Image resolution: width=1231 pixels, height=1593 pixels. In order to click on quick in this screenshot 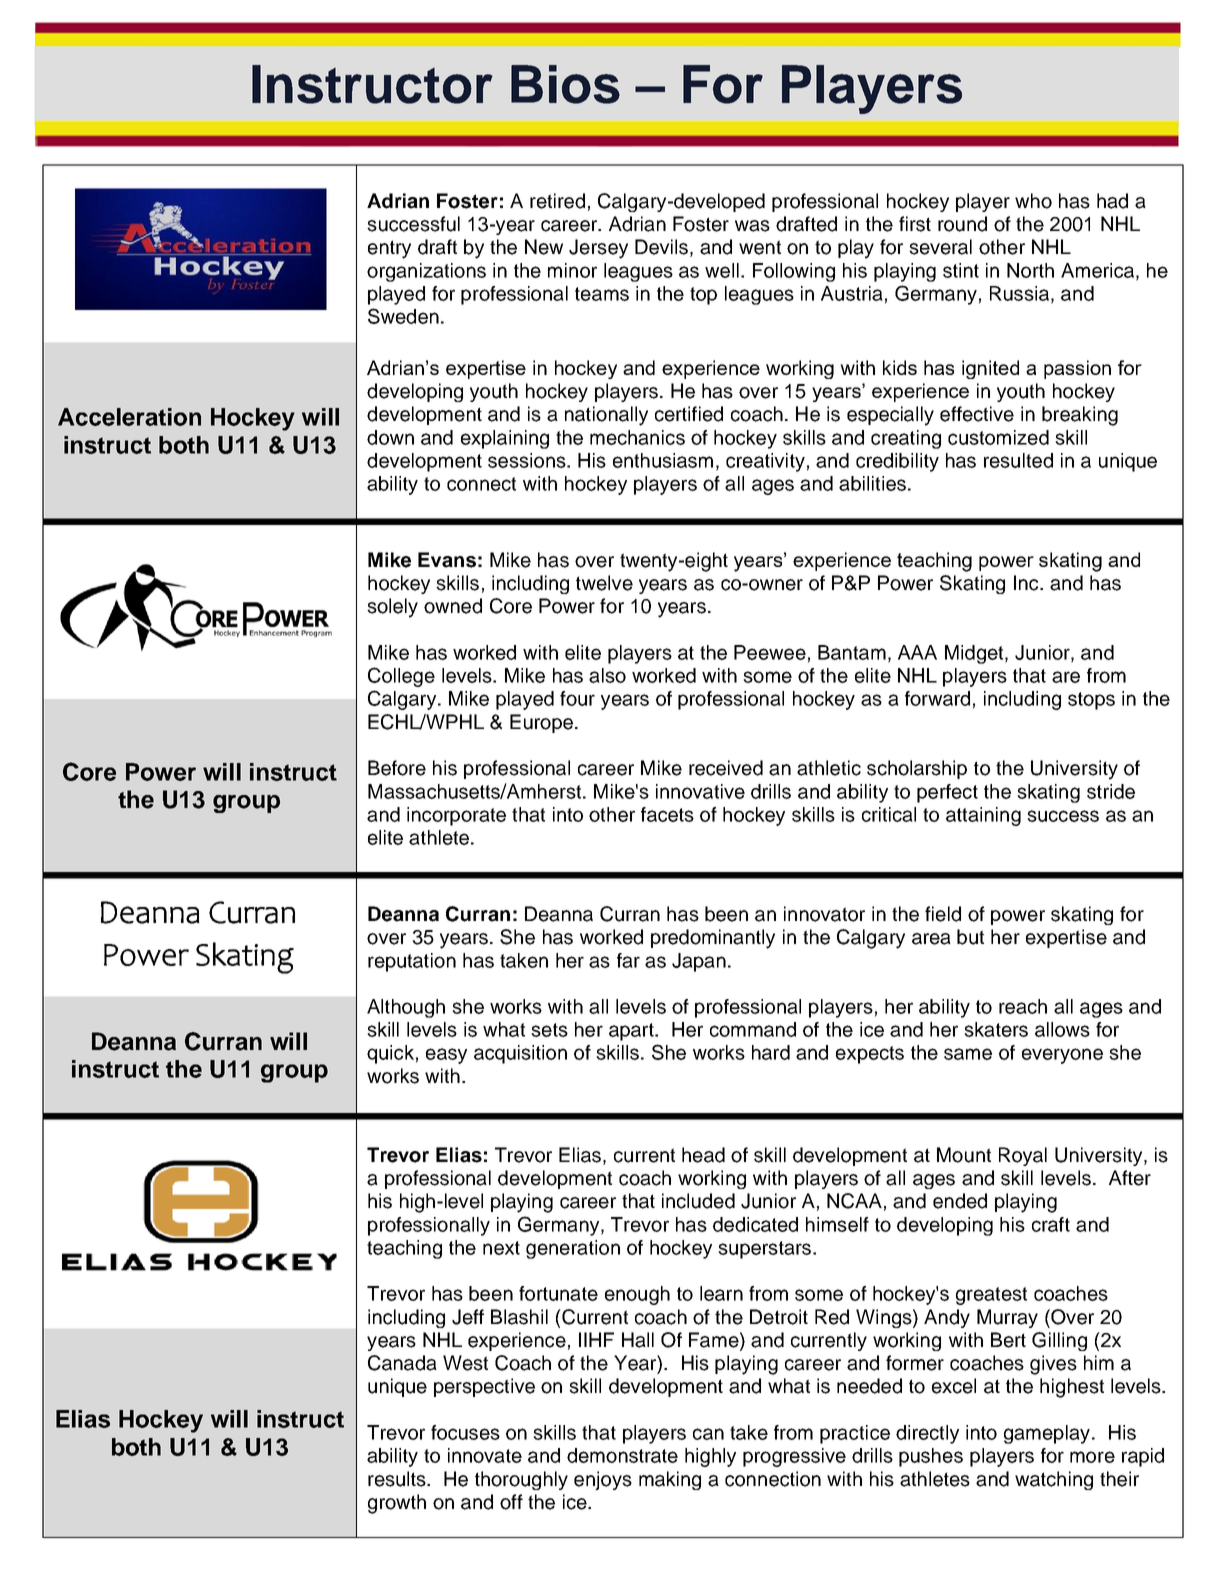, I will do `click(390, 1054)`.
